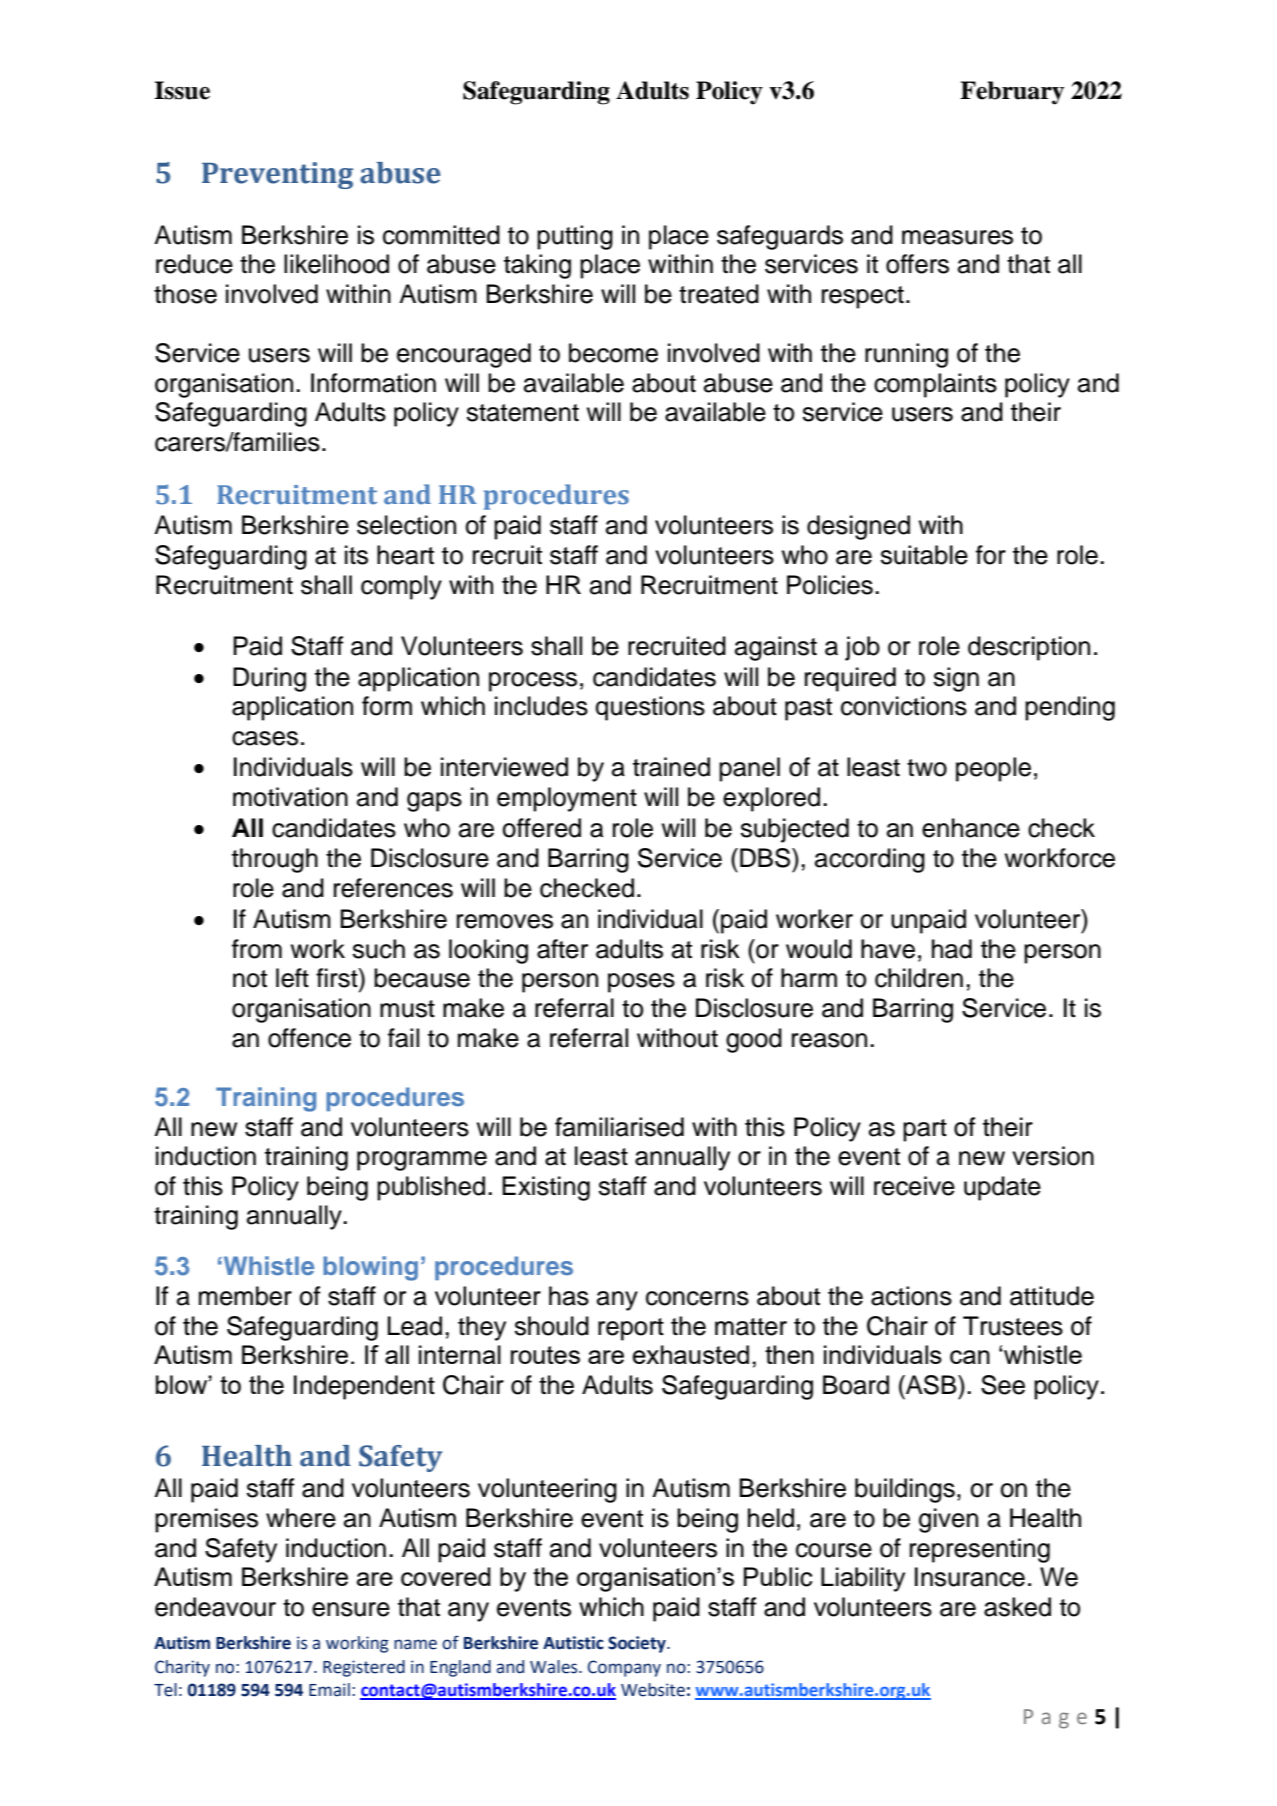  What do you see at coordinates (562, 949) in the document?
I see `after` at bounding box center [562, 949].
